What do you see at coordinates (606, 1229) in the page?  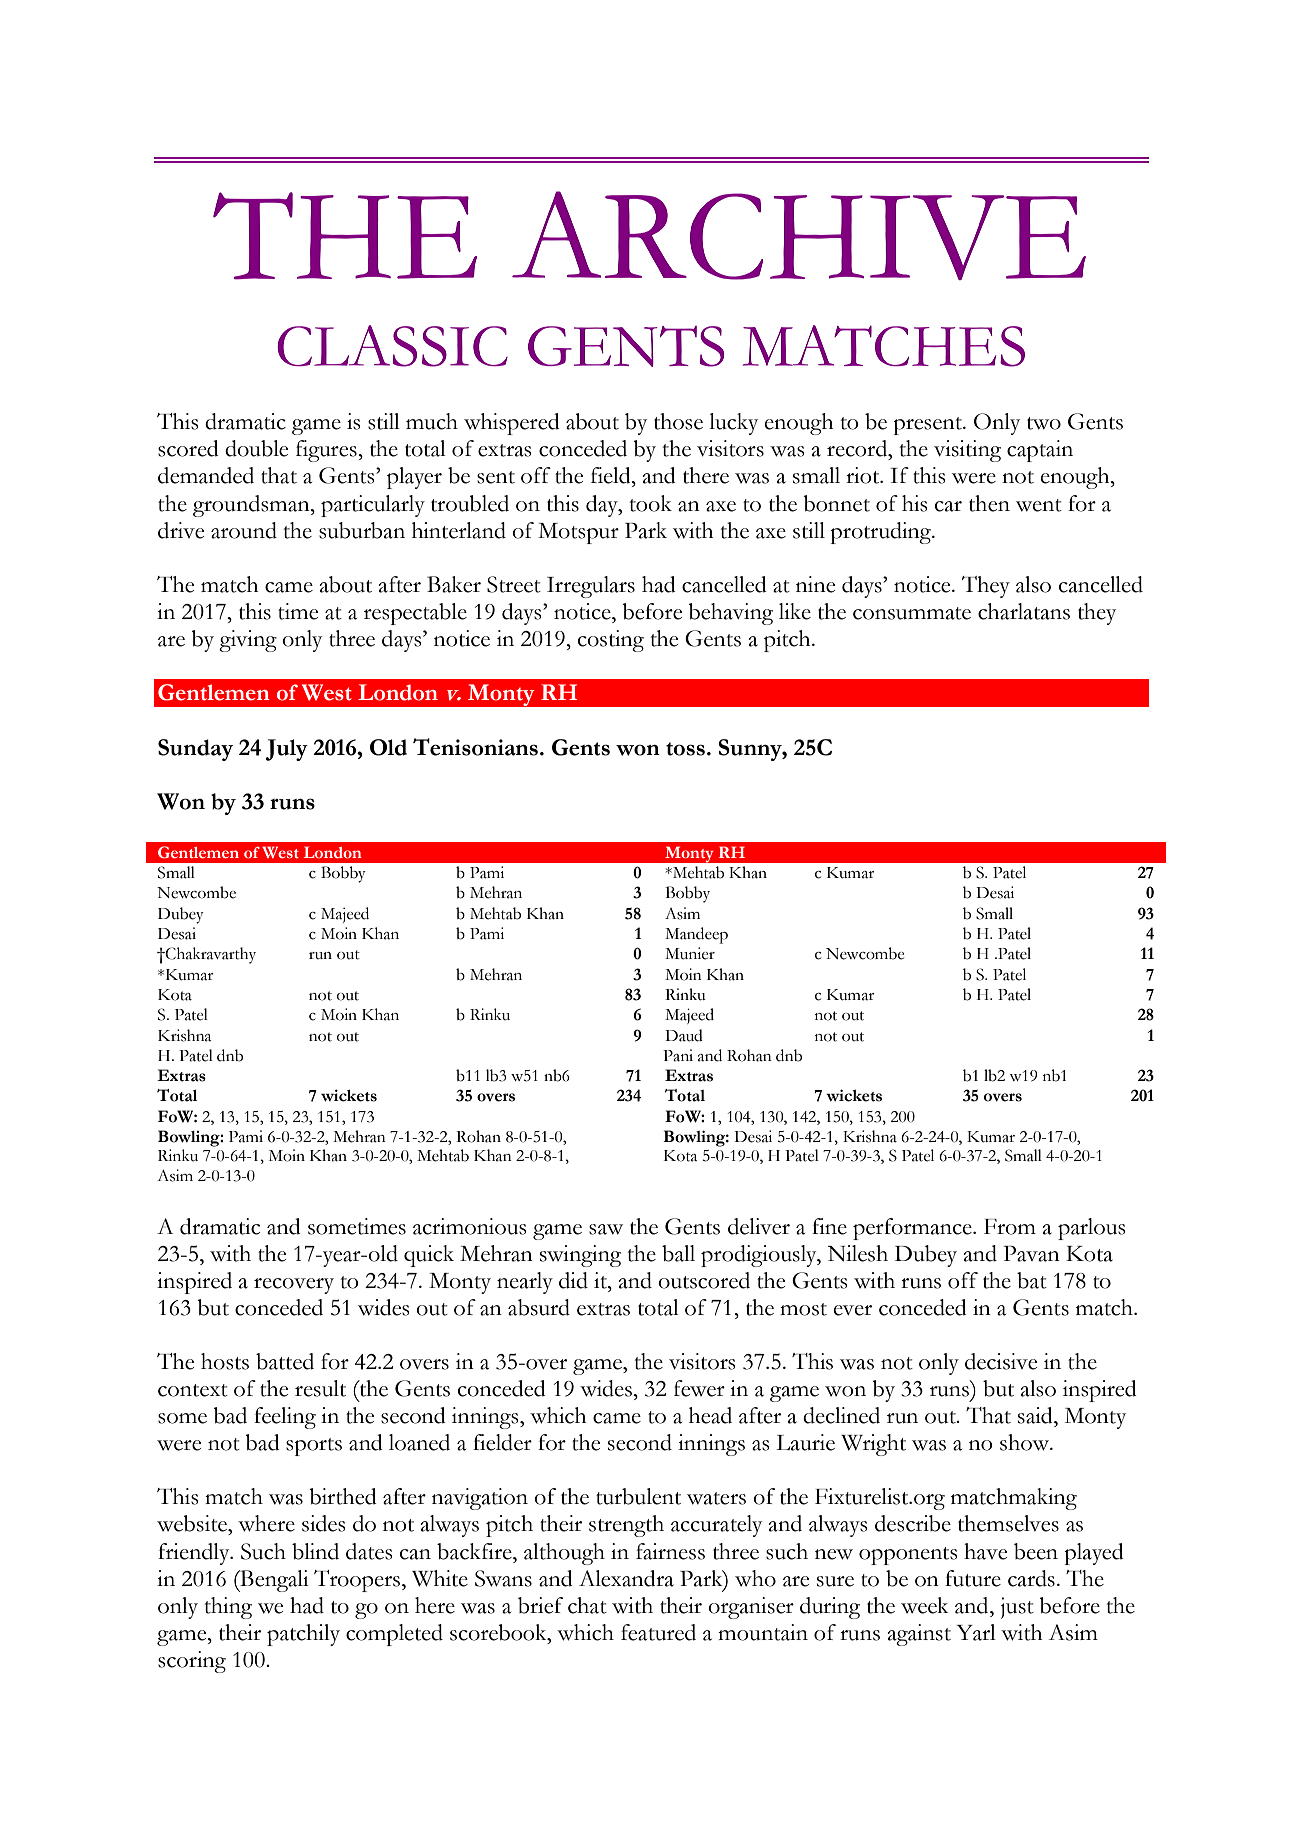 I see `saw` at bounding box center [606, 1229].
